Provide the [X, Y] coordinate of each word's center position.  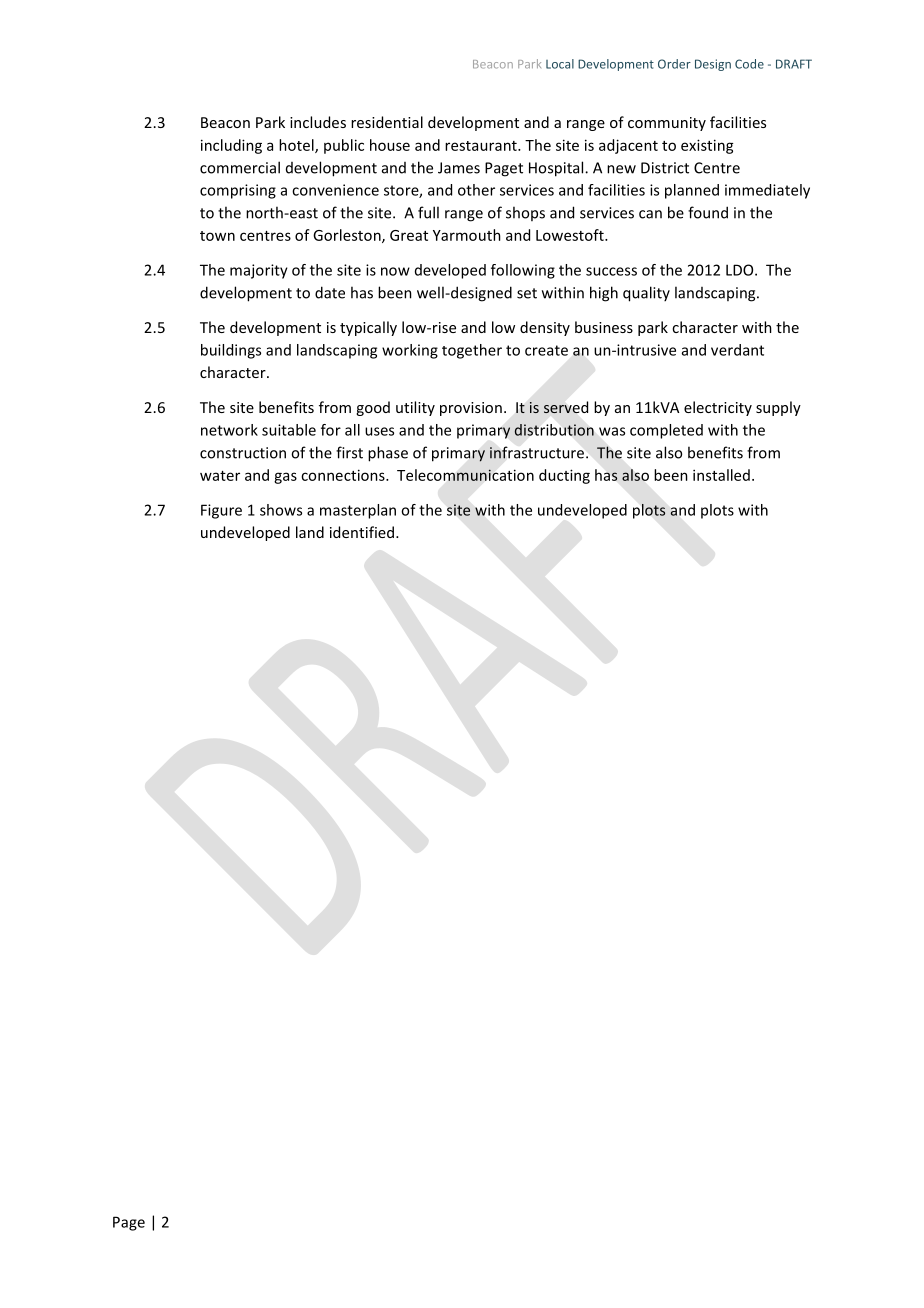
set [527, 293]
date [330, 292]
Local [560, 64]
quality [646, 294]
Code [749, 64]
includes [318, 122]
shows [281, 510]
